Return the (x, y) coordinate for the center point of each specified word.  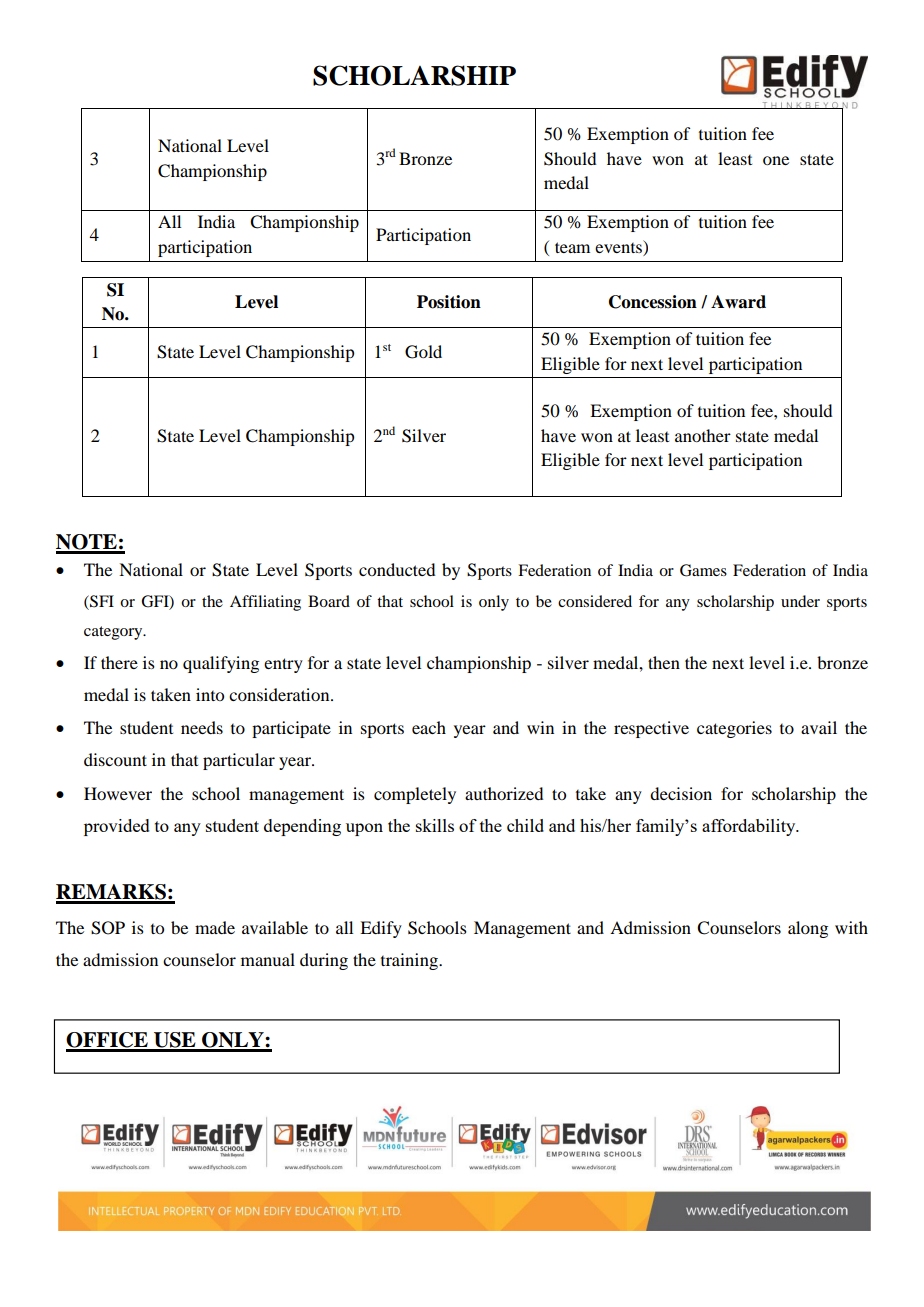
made (215, 927)
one (776, 160)
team (572, 247)
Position (449, 302)
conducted (397, 569)
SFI (101, 601)
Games (703, 570)
